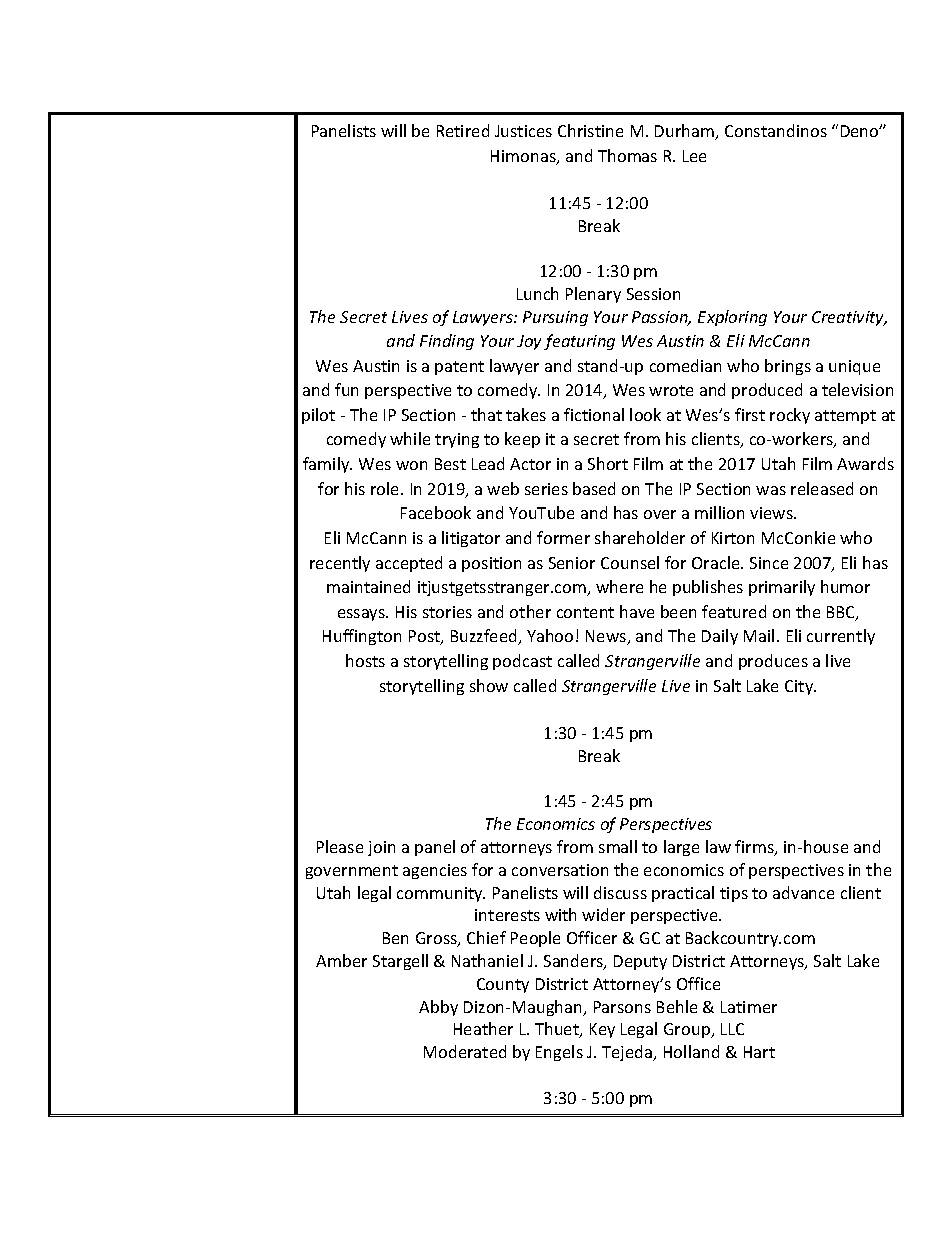 Image resolution: width=952 pixels, height=1233 pixels. Describe the element at coordinates (590, 130) in the screenshot. I see `Christine` at that location.
